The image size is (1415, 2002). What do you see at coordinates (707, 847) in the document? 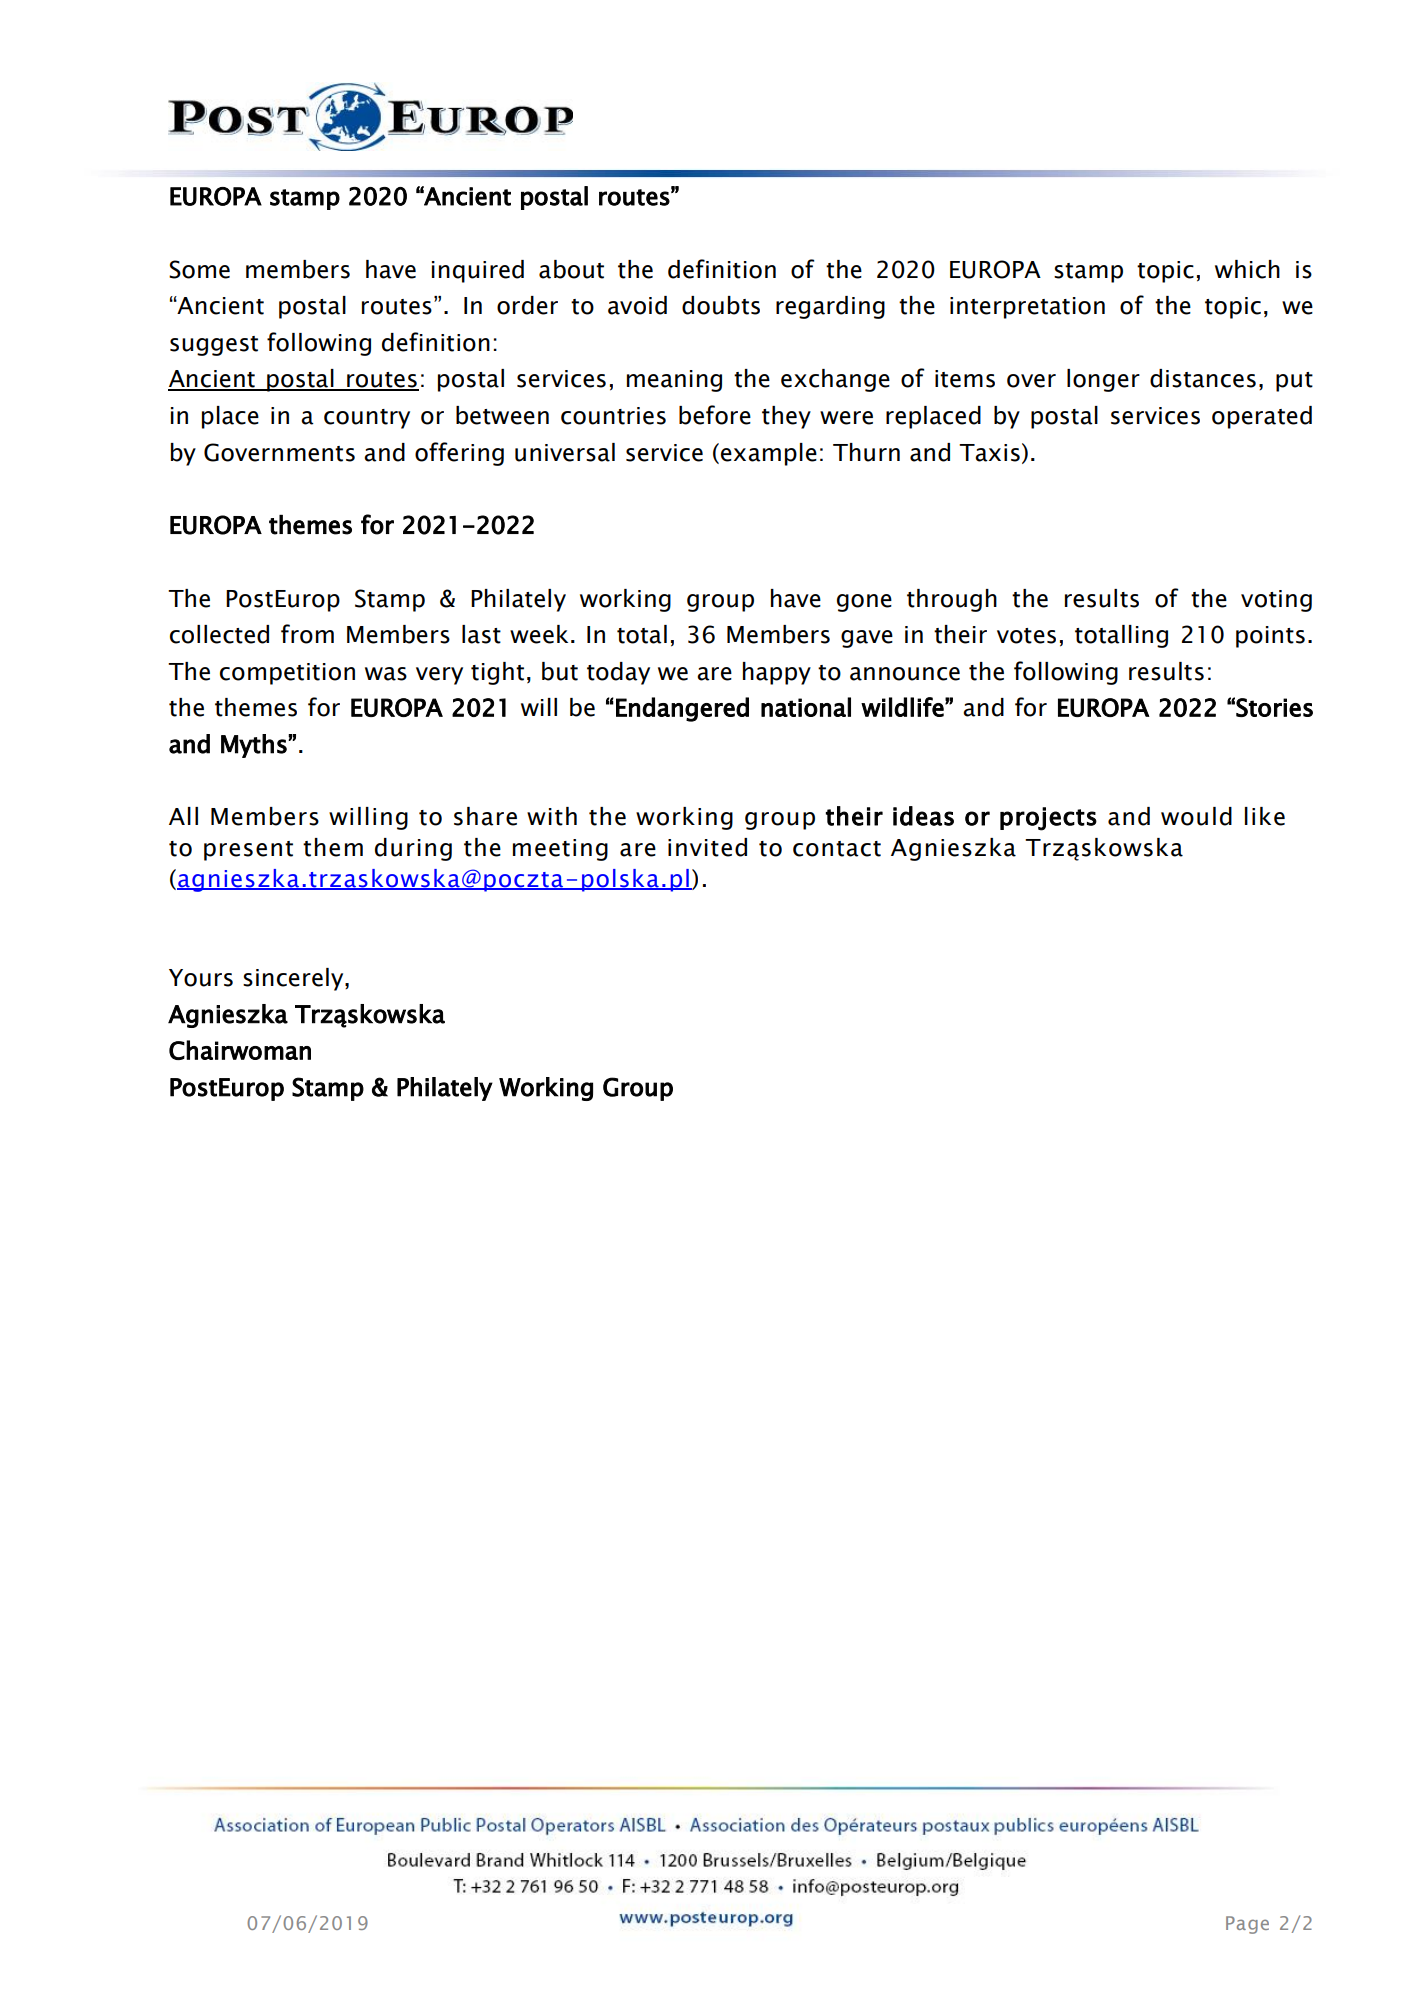
I see `invited` at bounding box center [707, 847].
